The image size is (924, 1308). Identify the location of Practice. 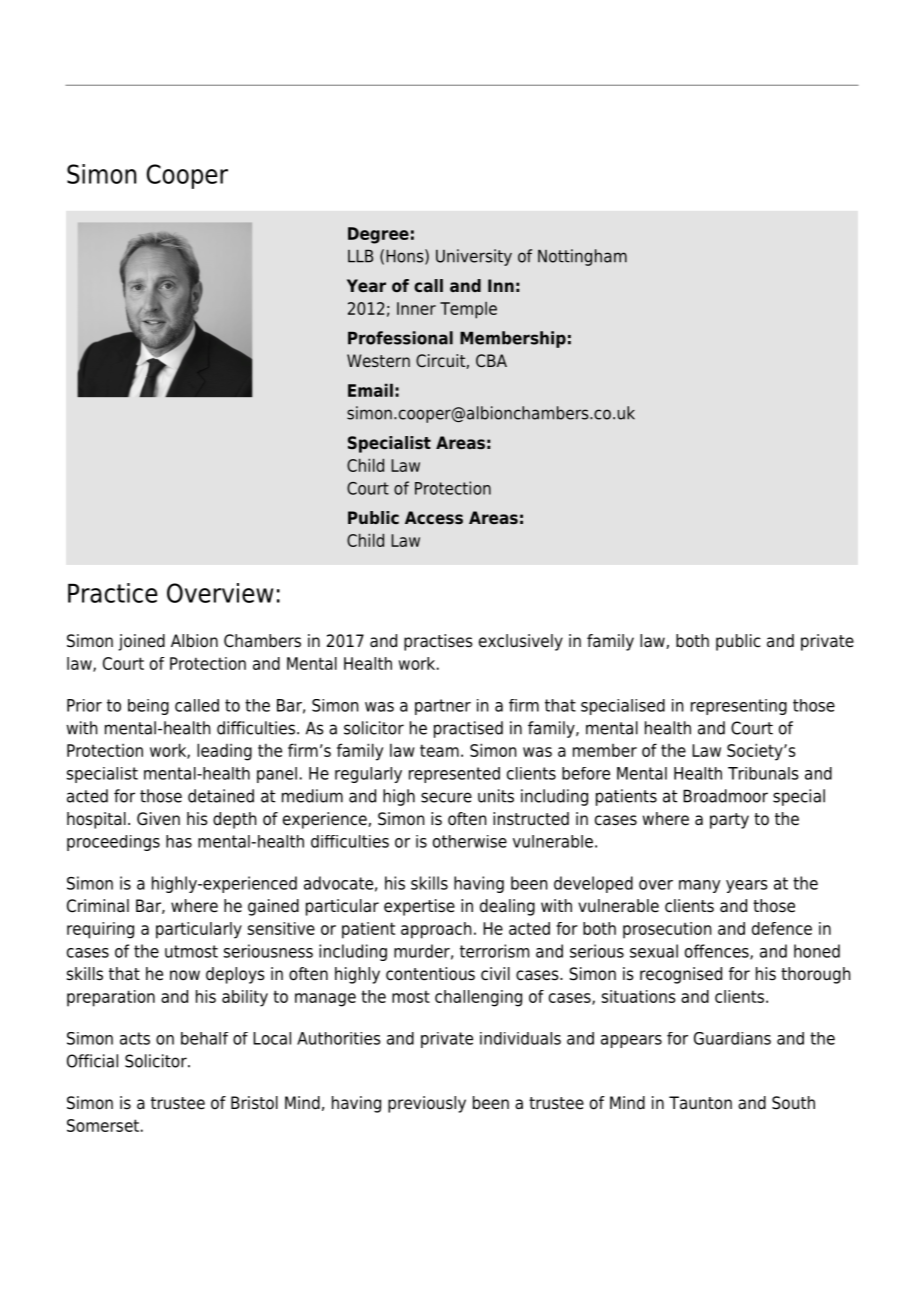
(113, 593).
